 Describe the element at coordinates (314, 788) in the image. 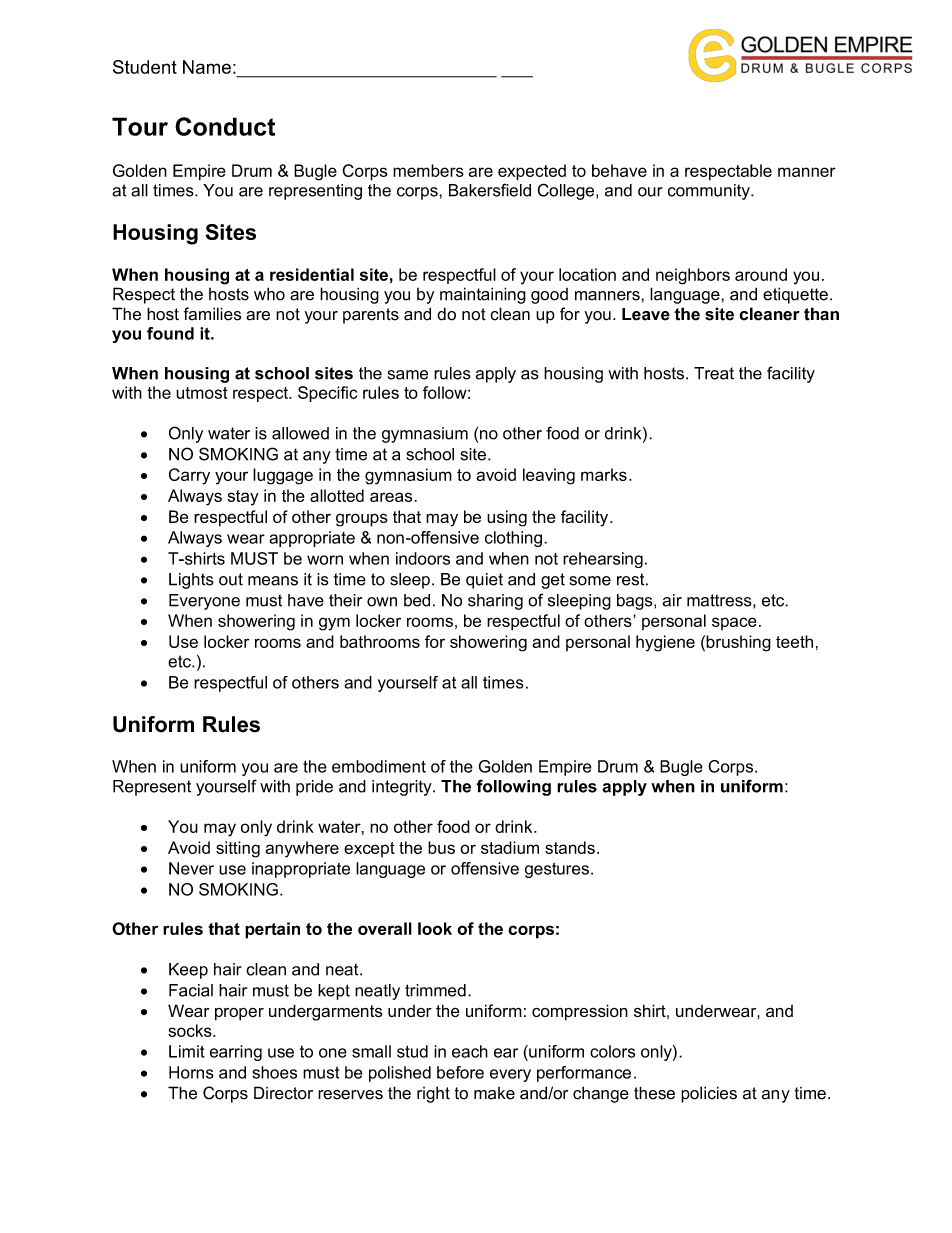

I see `pride` at that location.
